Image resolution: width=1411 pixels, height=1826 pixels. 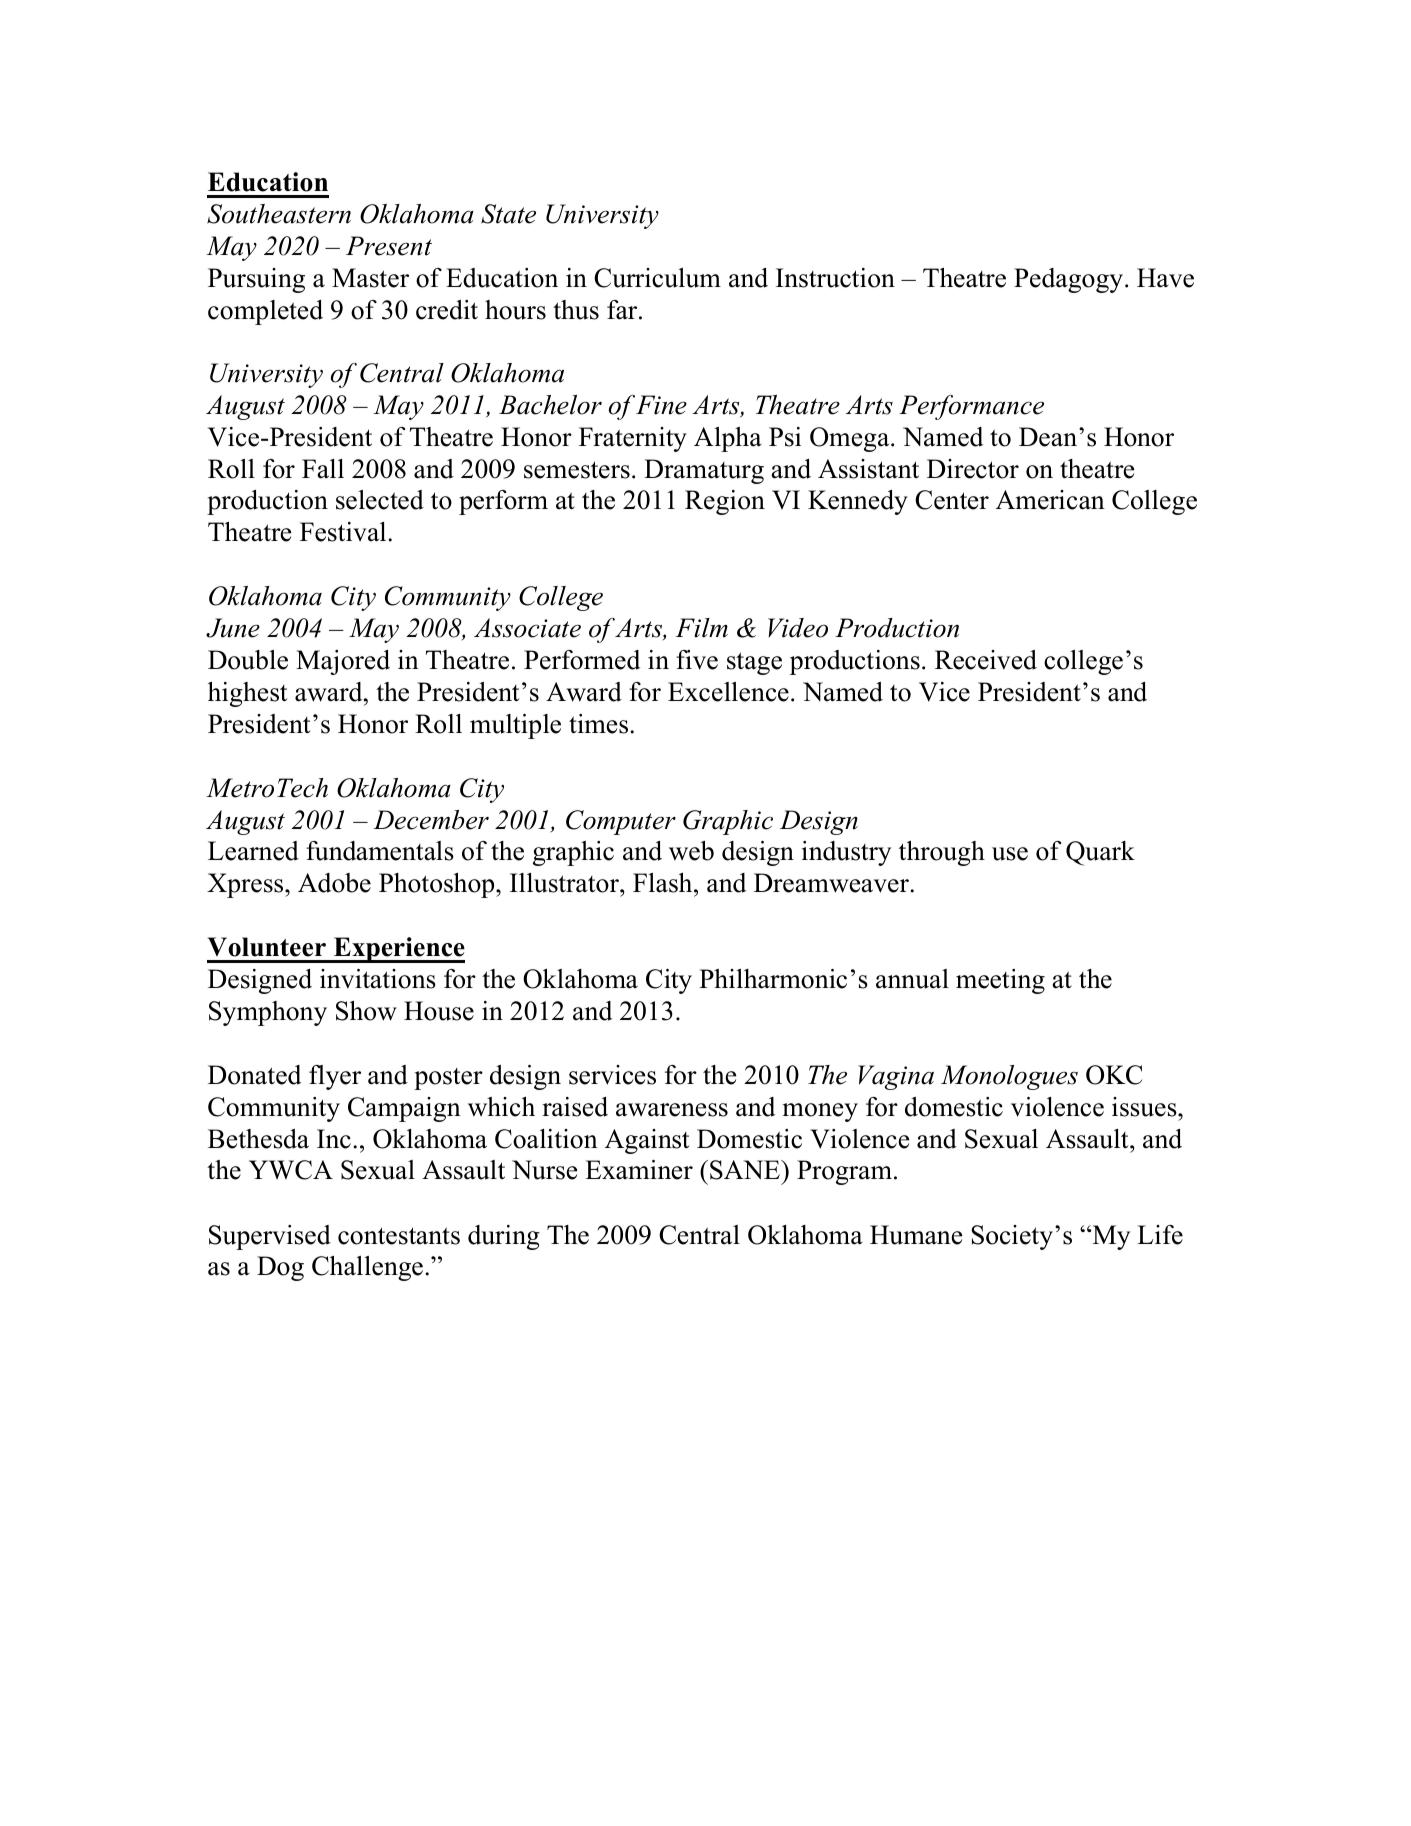 What do you see at coordinates (389, 246) in the document?
I see `Present` at bounding box center [389, 246].
